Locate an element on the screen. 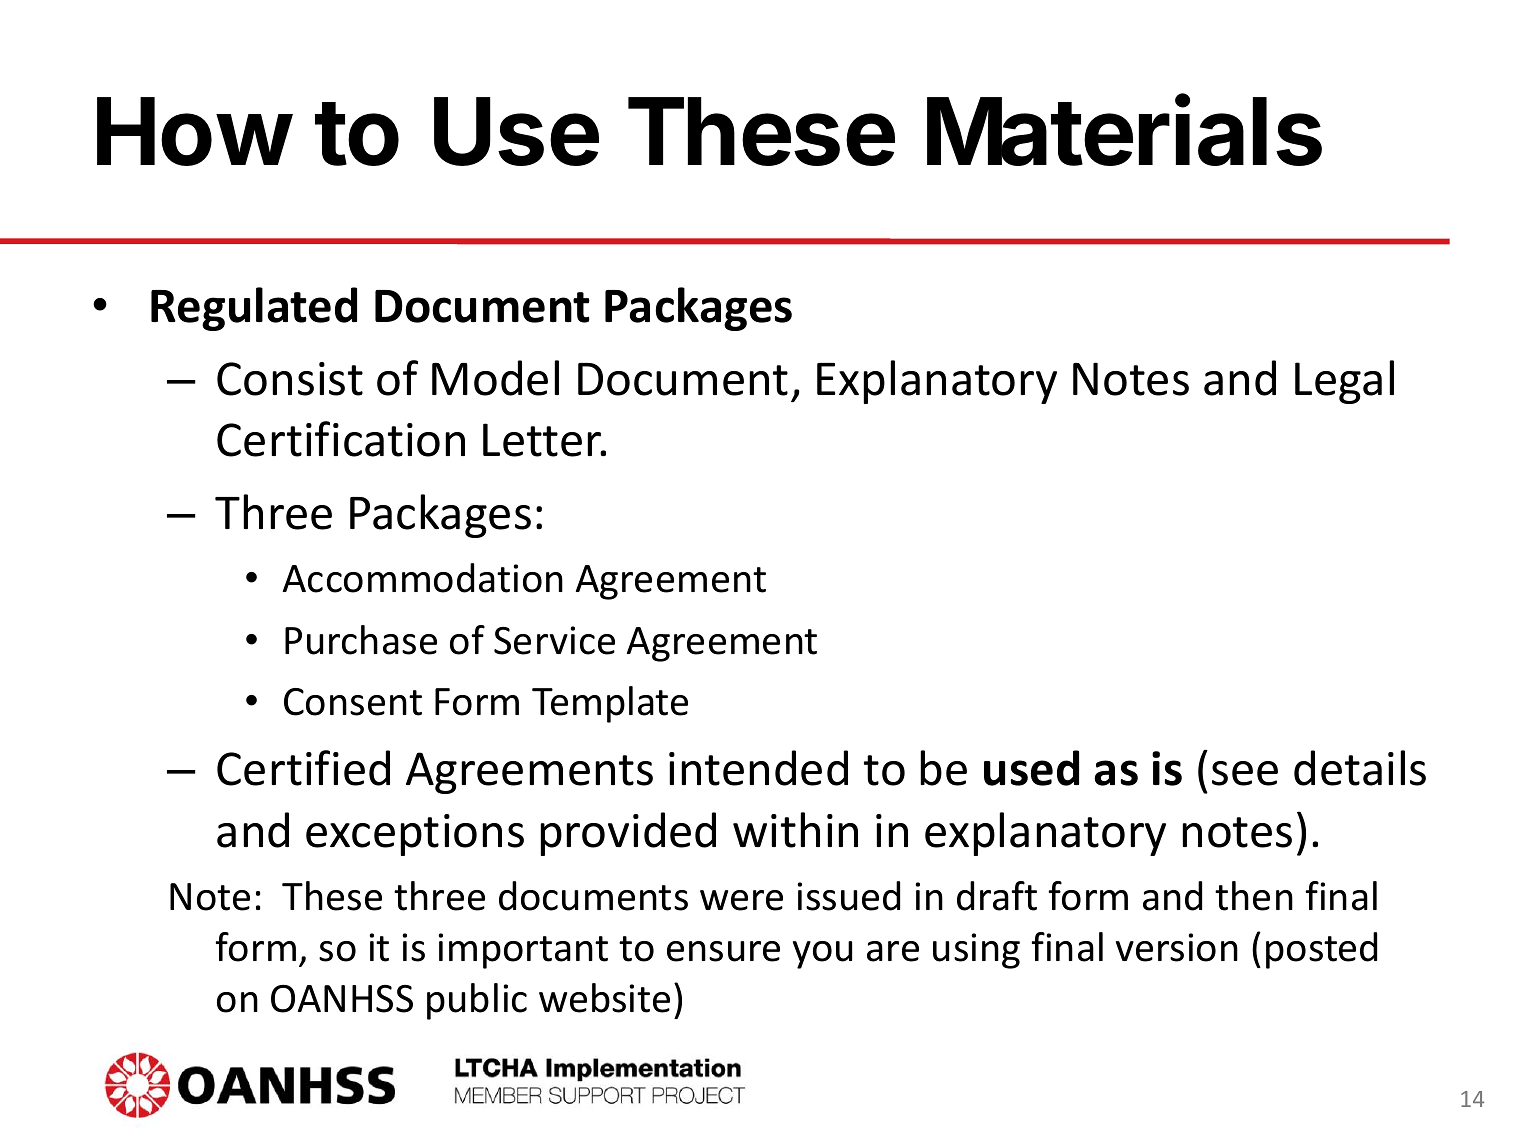 This screenshot has width=1526, height=1144. Consent is located at coordinates (353, 702).
